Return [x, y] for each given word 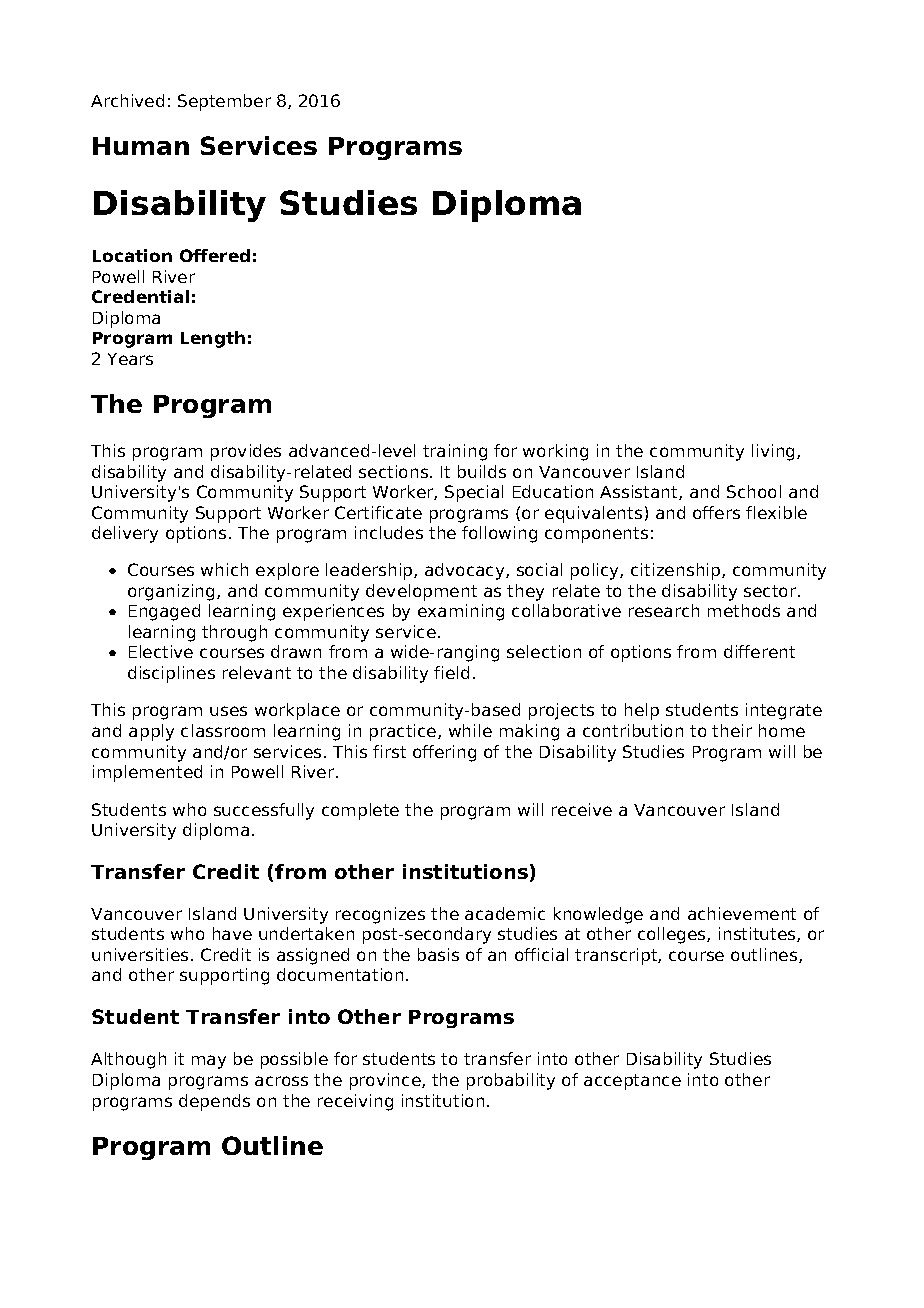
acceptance [632, 1082]
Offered [215, 255]
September [224, 102]
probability [511, 1081]
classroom [223, 730]
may [209, 1062]
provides [246, 452]
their [732, 730]
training [455, 452]
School [754, 491]
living [773, 452]
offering [444, 753]
